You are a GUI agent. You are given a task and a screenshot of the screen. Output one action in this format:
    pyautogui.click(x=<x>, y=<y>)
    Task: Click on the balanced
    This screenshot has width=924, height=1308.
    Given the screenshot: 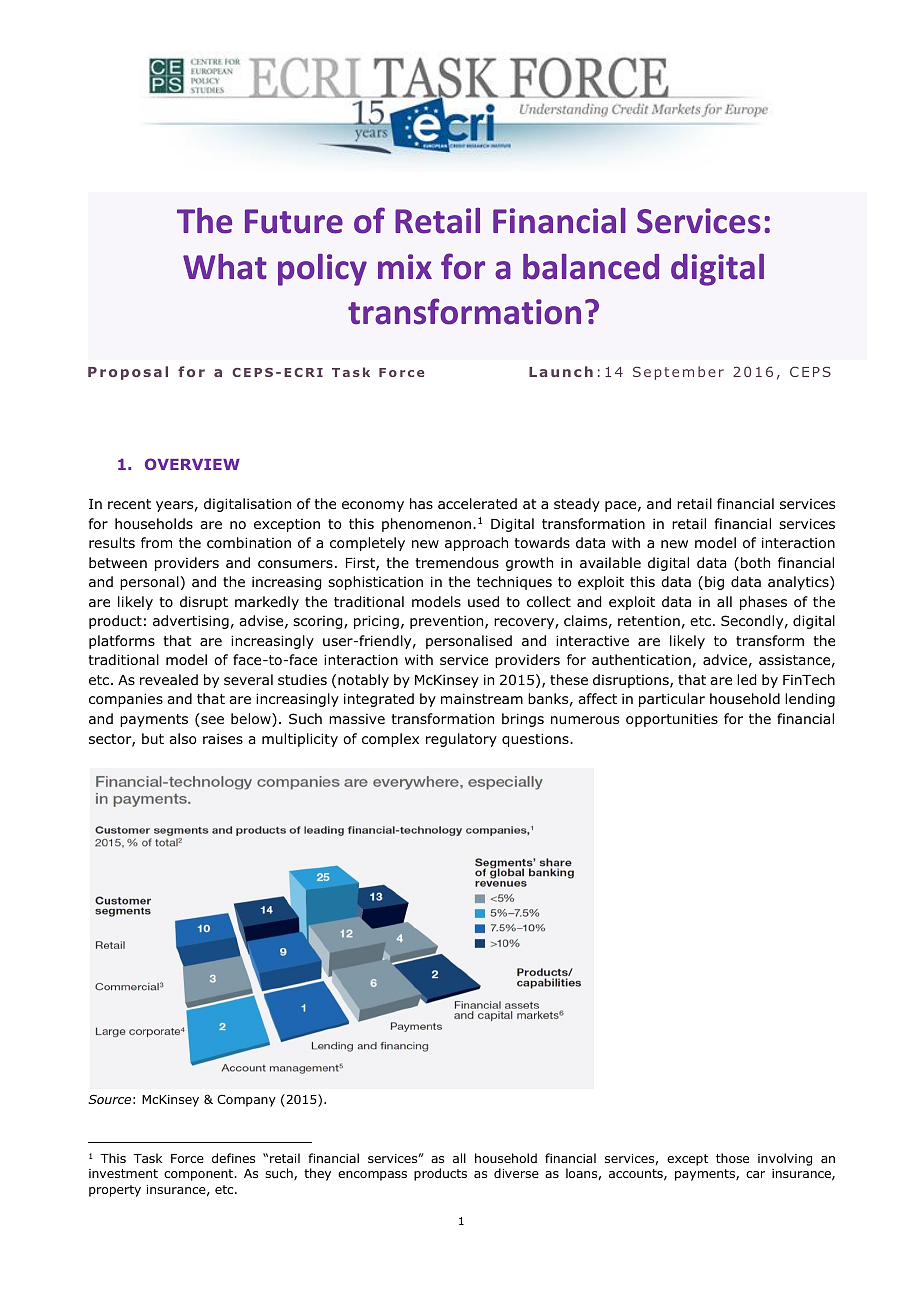 What is the action you would take?
    pyautogui.click(x=591, y=267)
